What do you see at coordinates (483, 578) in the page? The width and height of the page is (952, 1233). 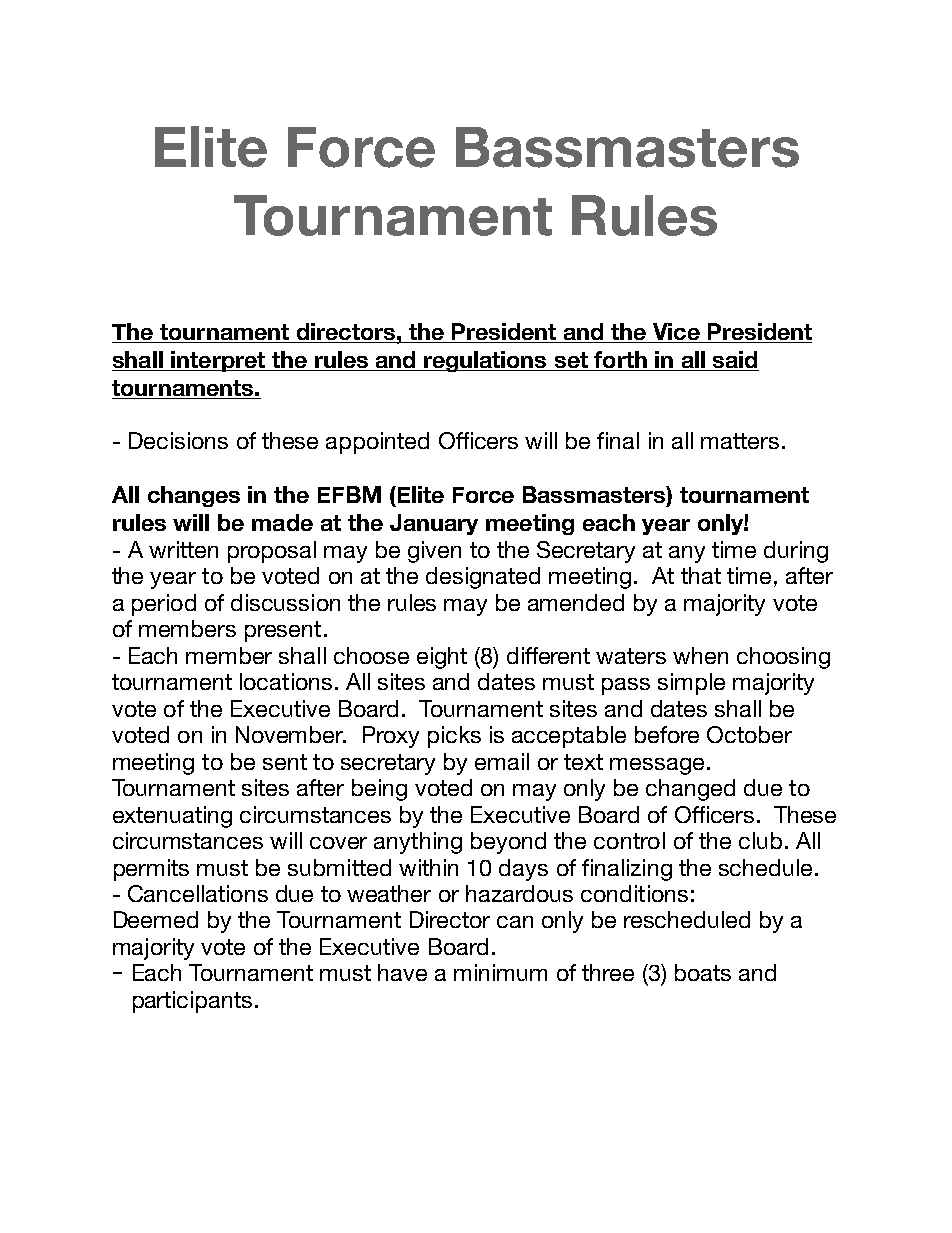 I see `designated` at bounding box center [483, 578].
